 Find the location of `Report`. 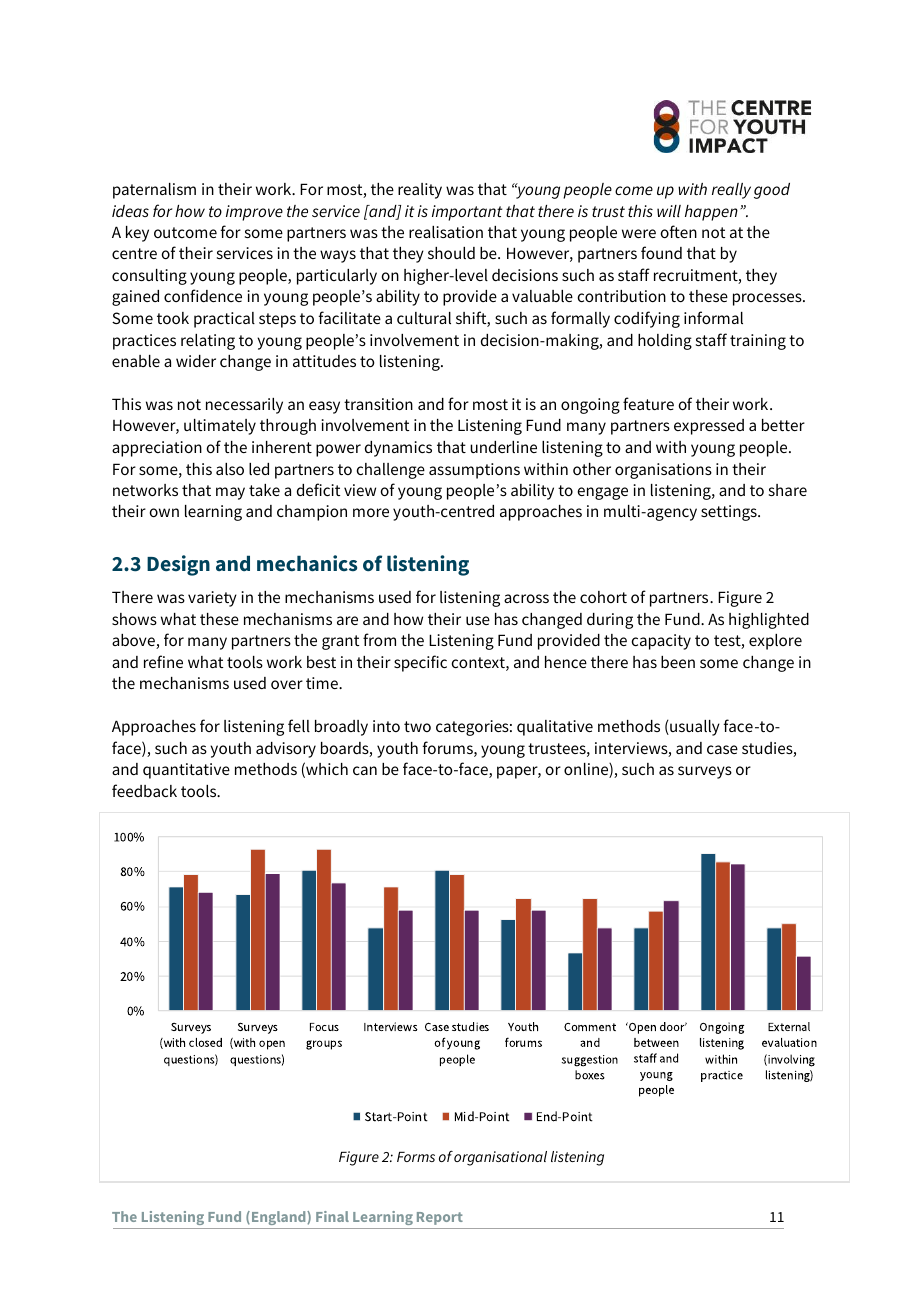

Report is located at coordinates (440, 1218).
